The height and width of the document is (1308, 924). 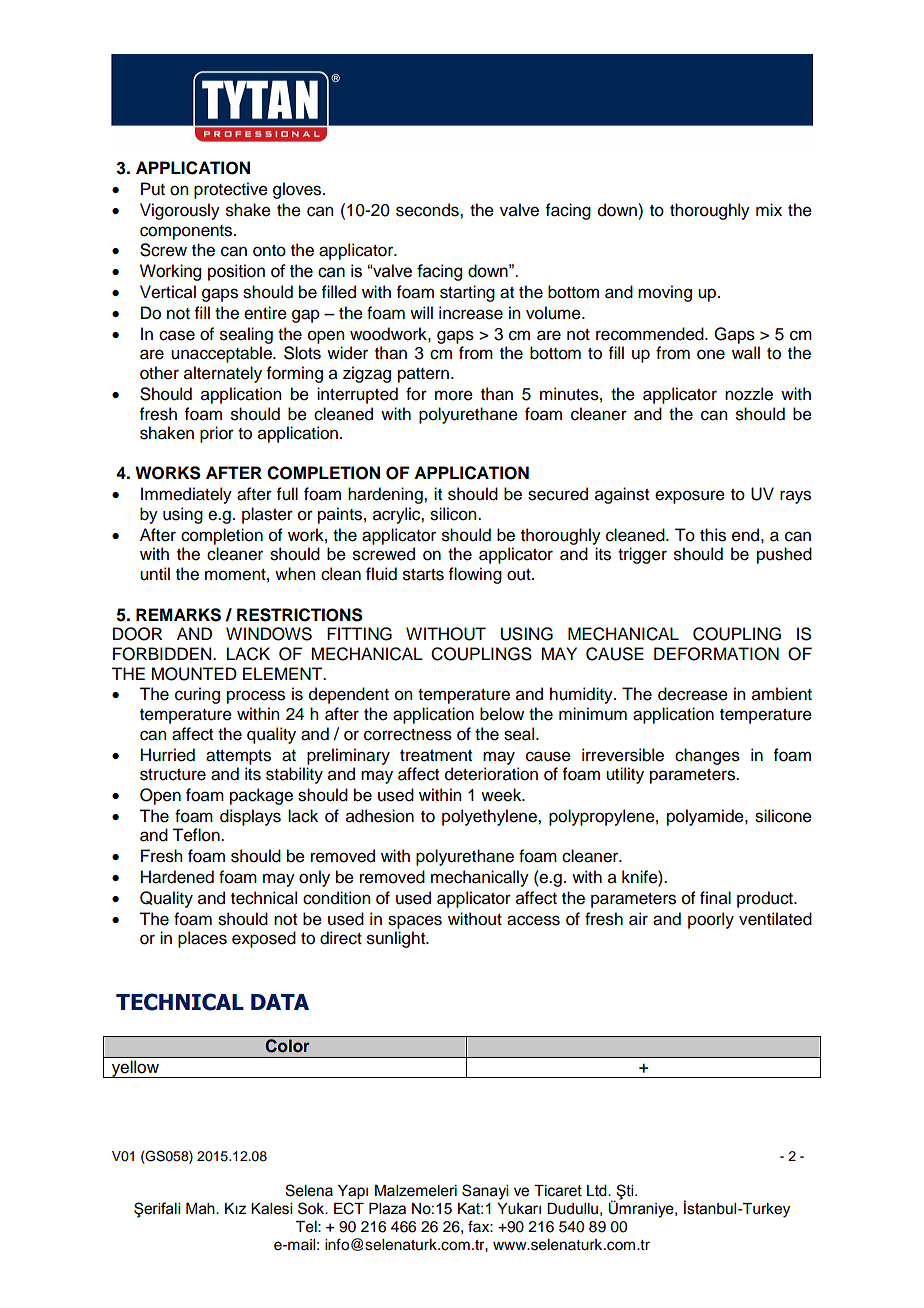 What do you see at coordinates (217, 434) in the document?
I see `prior` at bounding box center [217, 434].
